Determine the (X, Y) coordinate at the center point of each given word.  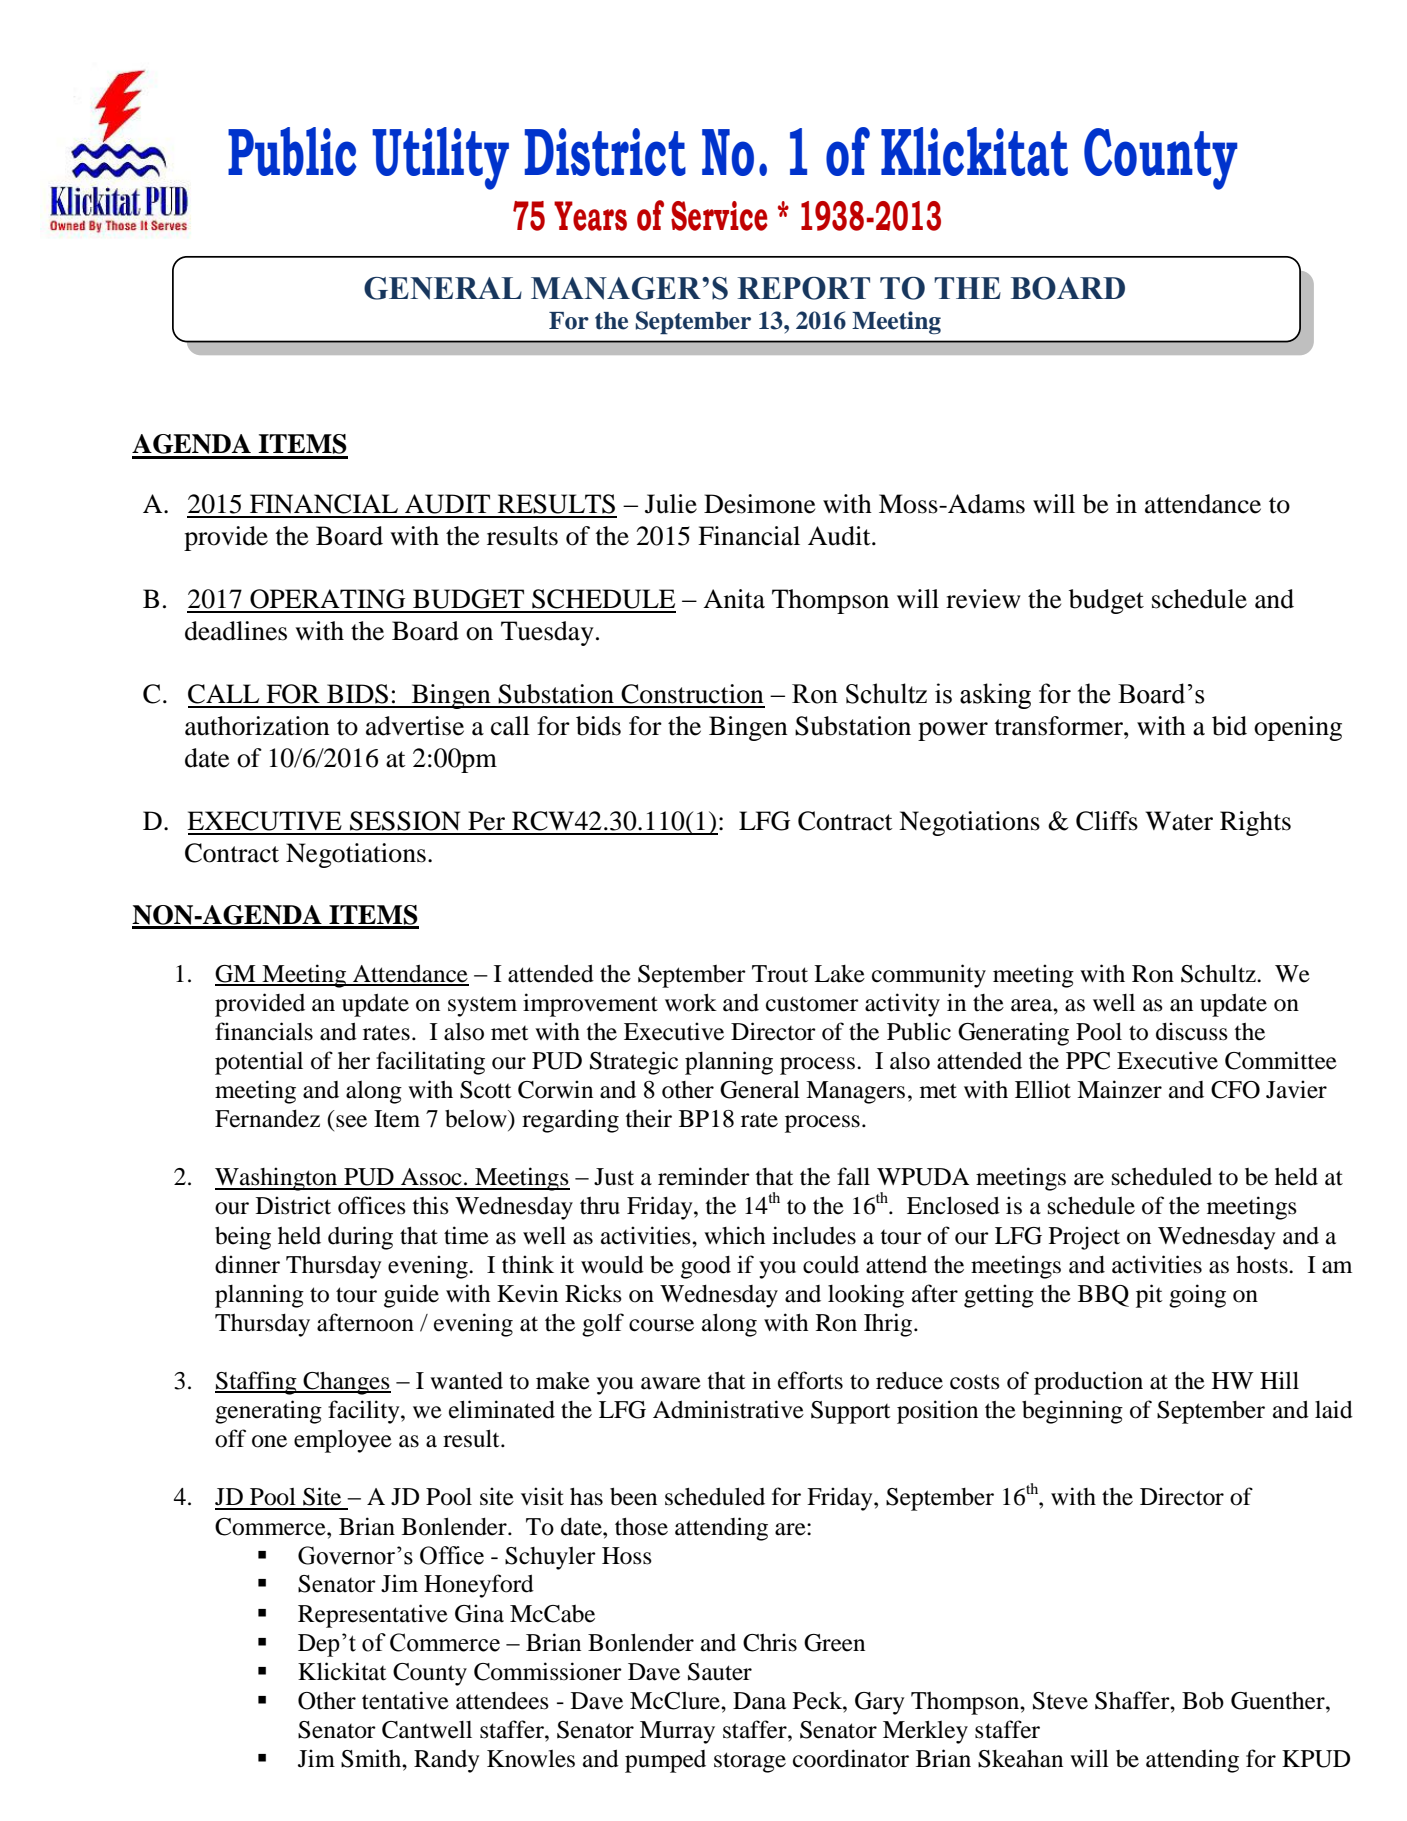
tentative (405, 1700)
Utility (440, 158)
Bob (1203, 1701)
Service (719, 216)
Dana (759, 1701)
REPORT (804, 288)
